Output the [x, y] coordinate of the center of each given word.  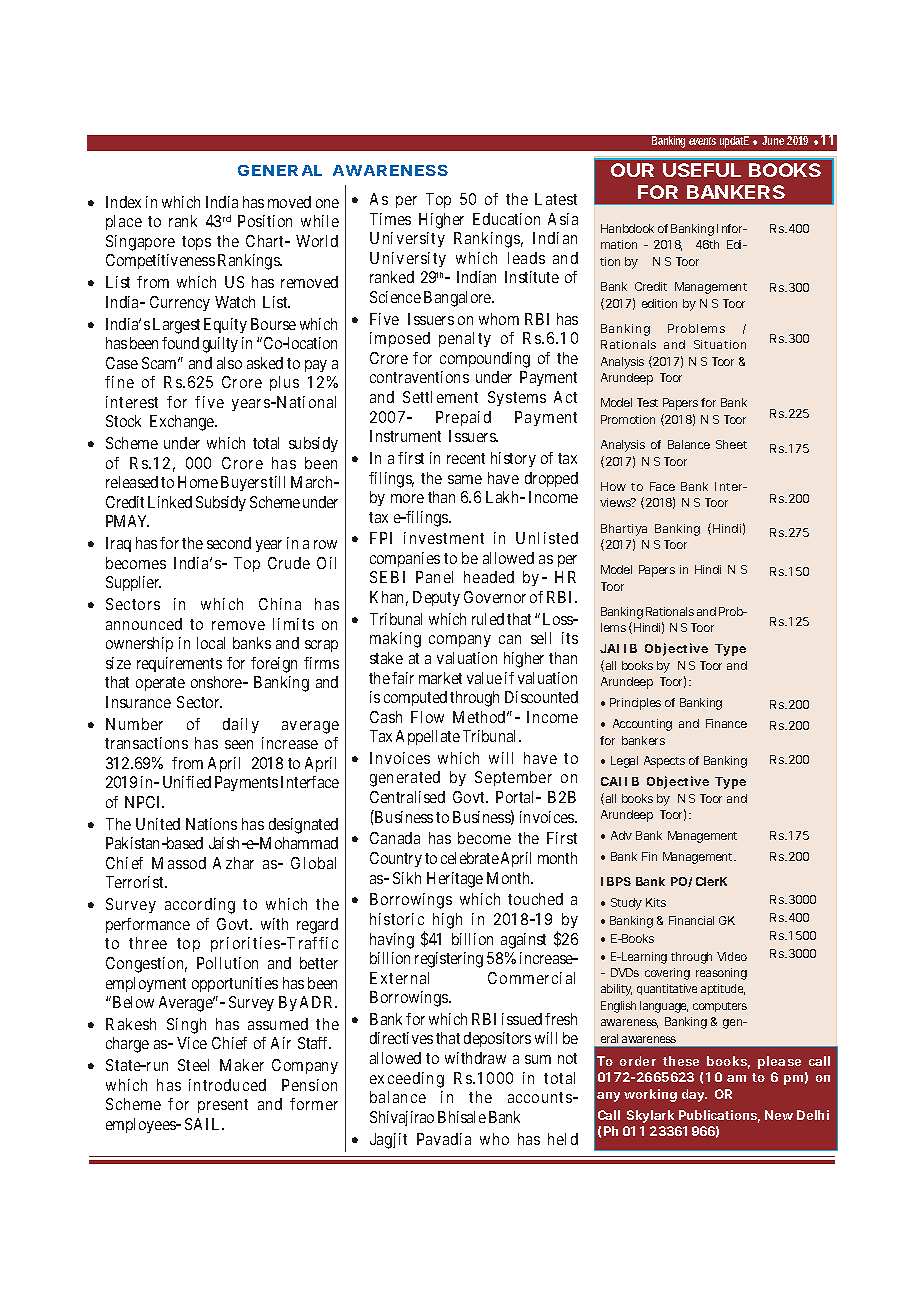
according [200, 906]
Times [390, 219]
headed [489, 577]
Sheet [731, 444]
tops [196, 243]
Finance [726, 723]
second [229, 543]
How [613, 486]
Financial [691, 920]
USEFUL [702, 170]
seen [239, 744]
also [229, 363]
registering [449, 960]
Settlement [440, 397]
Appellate [428, 737]
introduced [227, 1085]
